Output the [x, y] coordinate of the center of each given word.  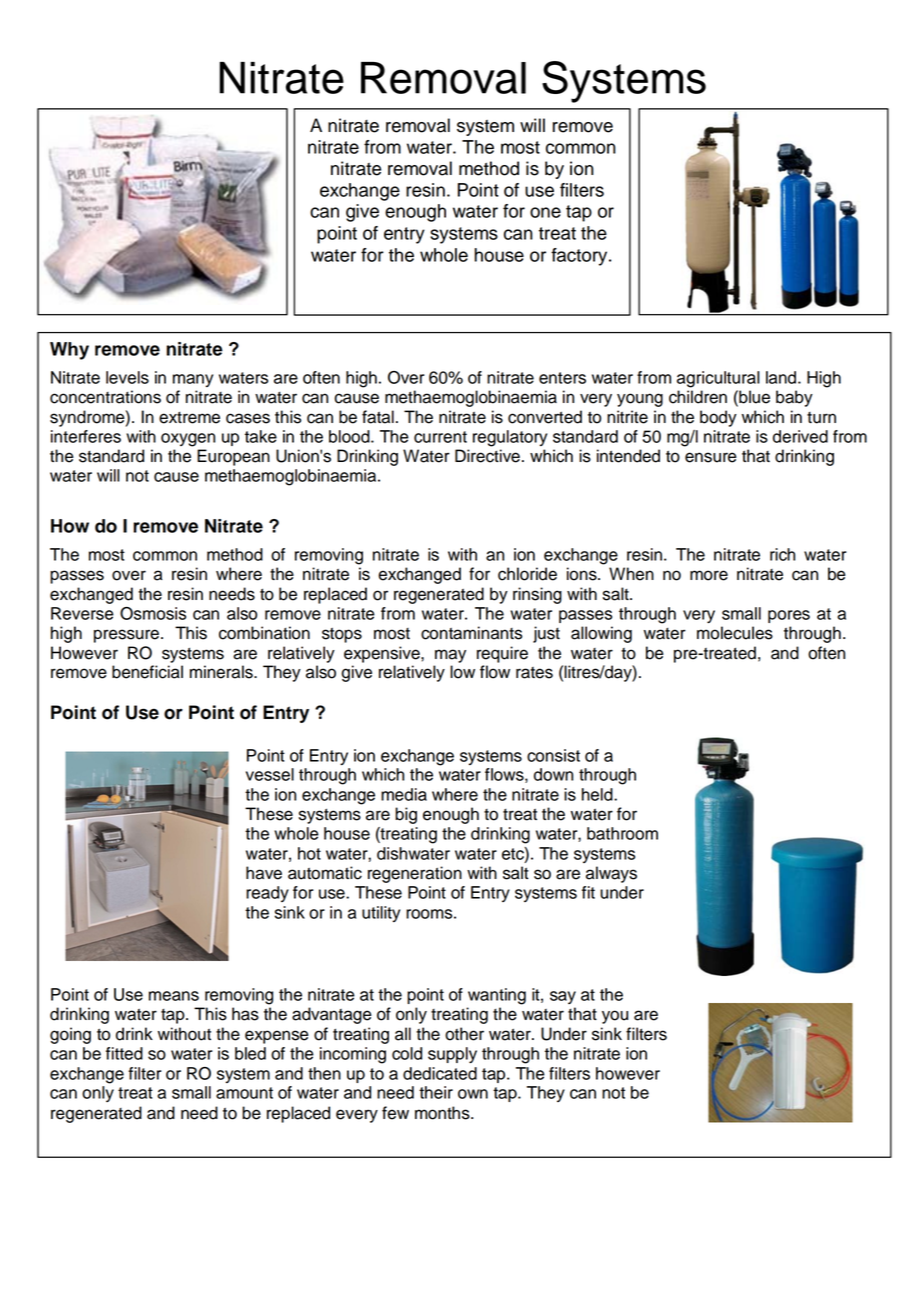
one [545, 212]
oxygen [188, 440]
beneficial [147, 672]
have [264, 873]
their [436, 1092]
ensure [711, 457]
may [450, 656]
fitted [124, 1053]
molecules [735, 633]
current [440, 437]
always [611, 874]
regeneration [415, 874]
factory [580, 257]
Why [69, 351]
